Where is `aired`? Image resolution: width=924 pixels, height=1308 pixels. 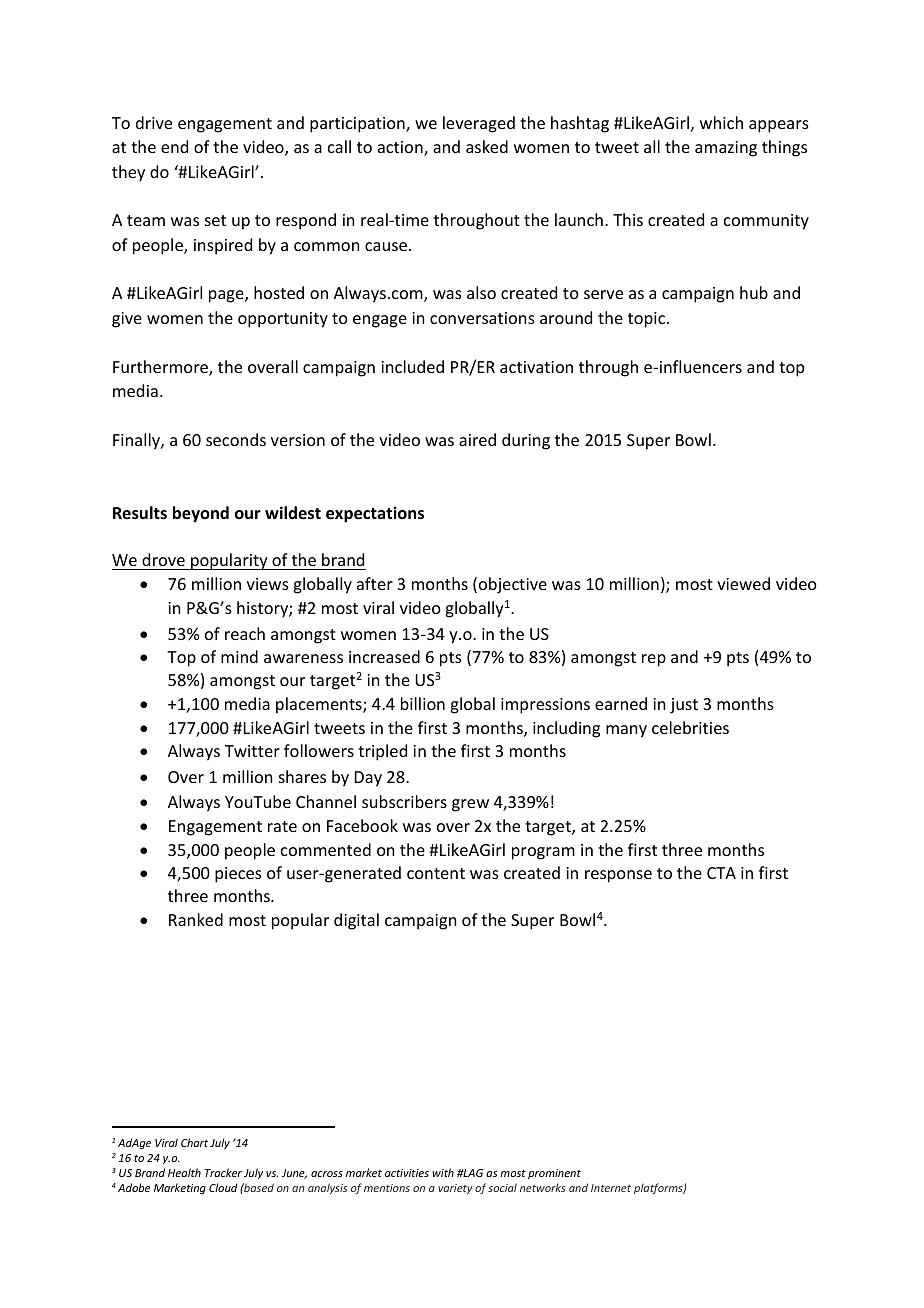
aired is located at coordinates (477, 439).
